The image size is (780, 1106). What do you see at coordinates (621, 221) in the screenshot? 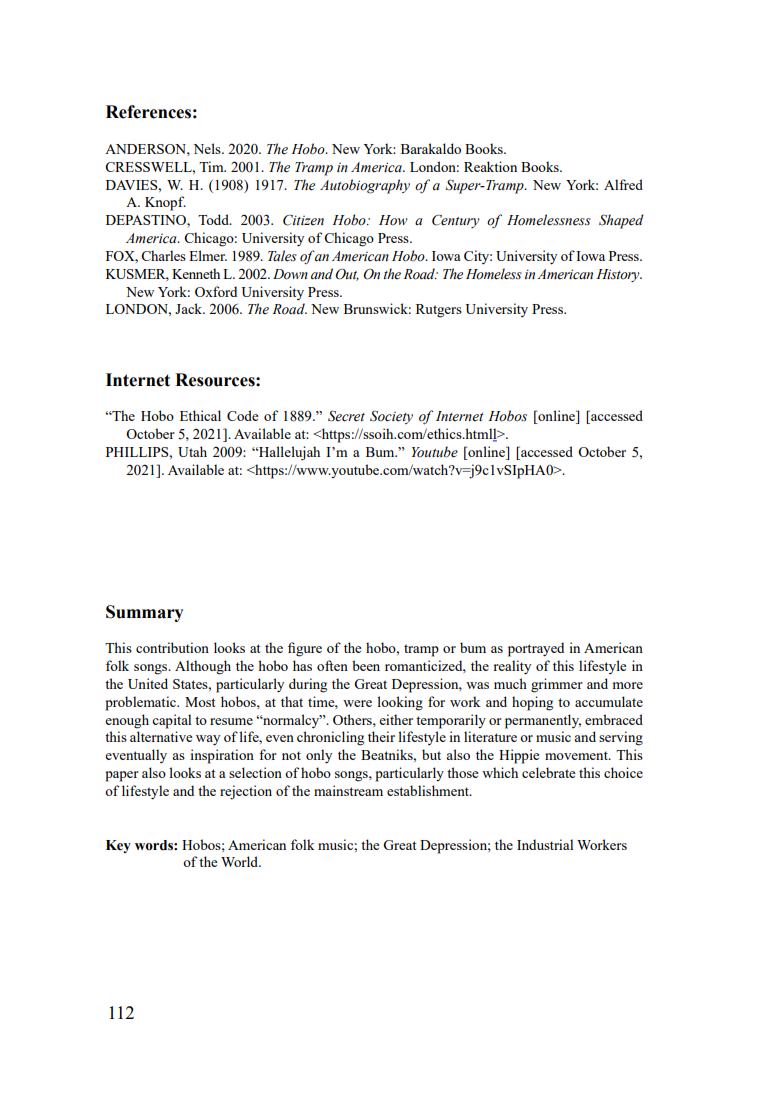
I see `Shaped` at bounding box center [621, 221].
